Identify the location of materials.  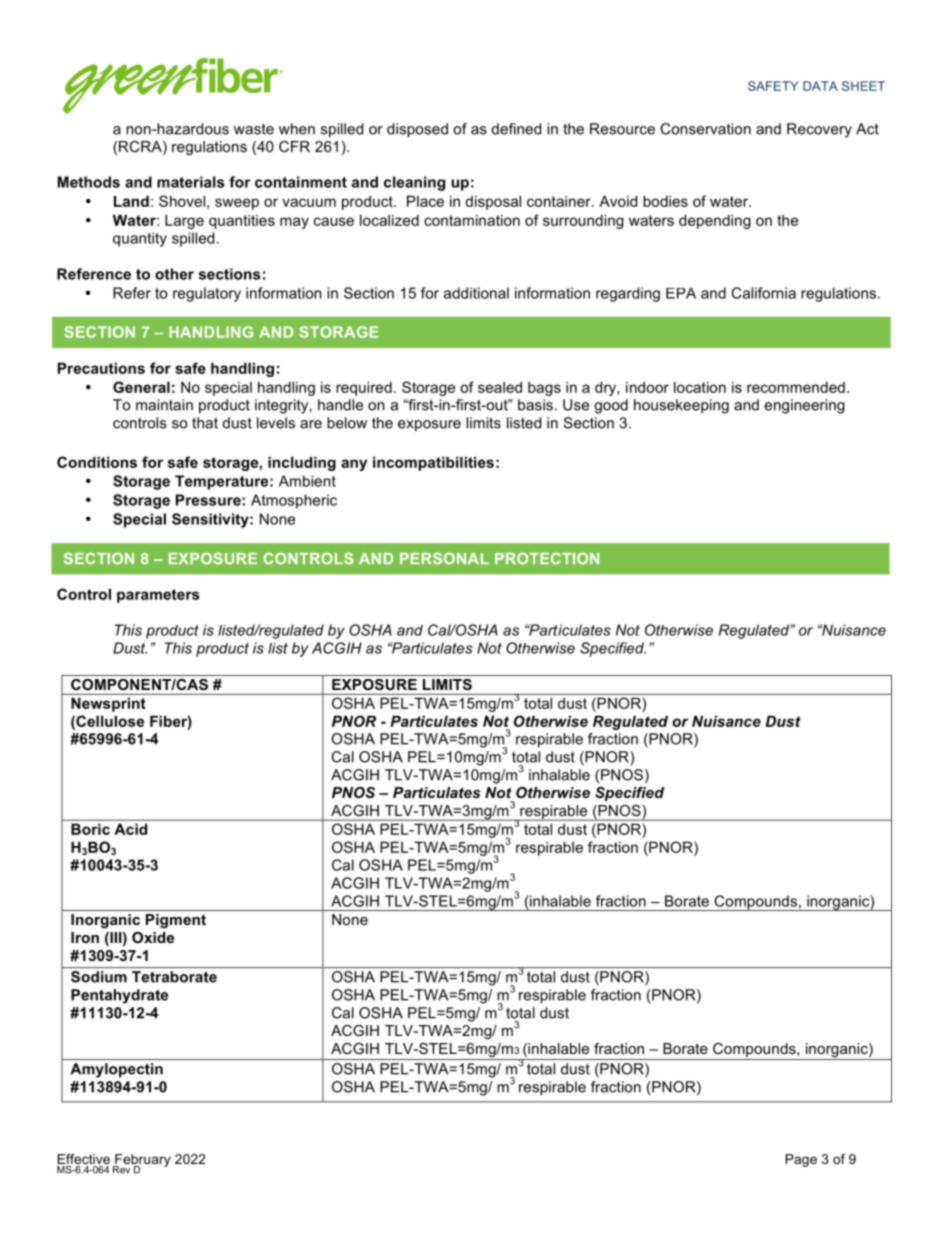
(190, 182).
